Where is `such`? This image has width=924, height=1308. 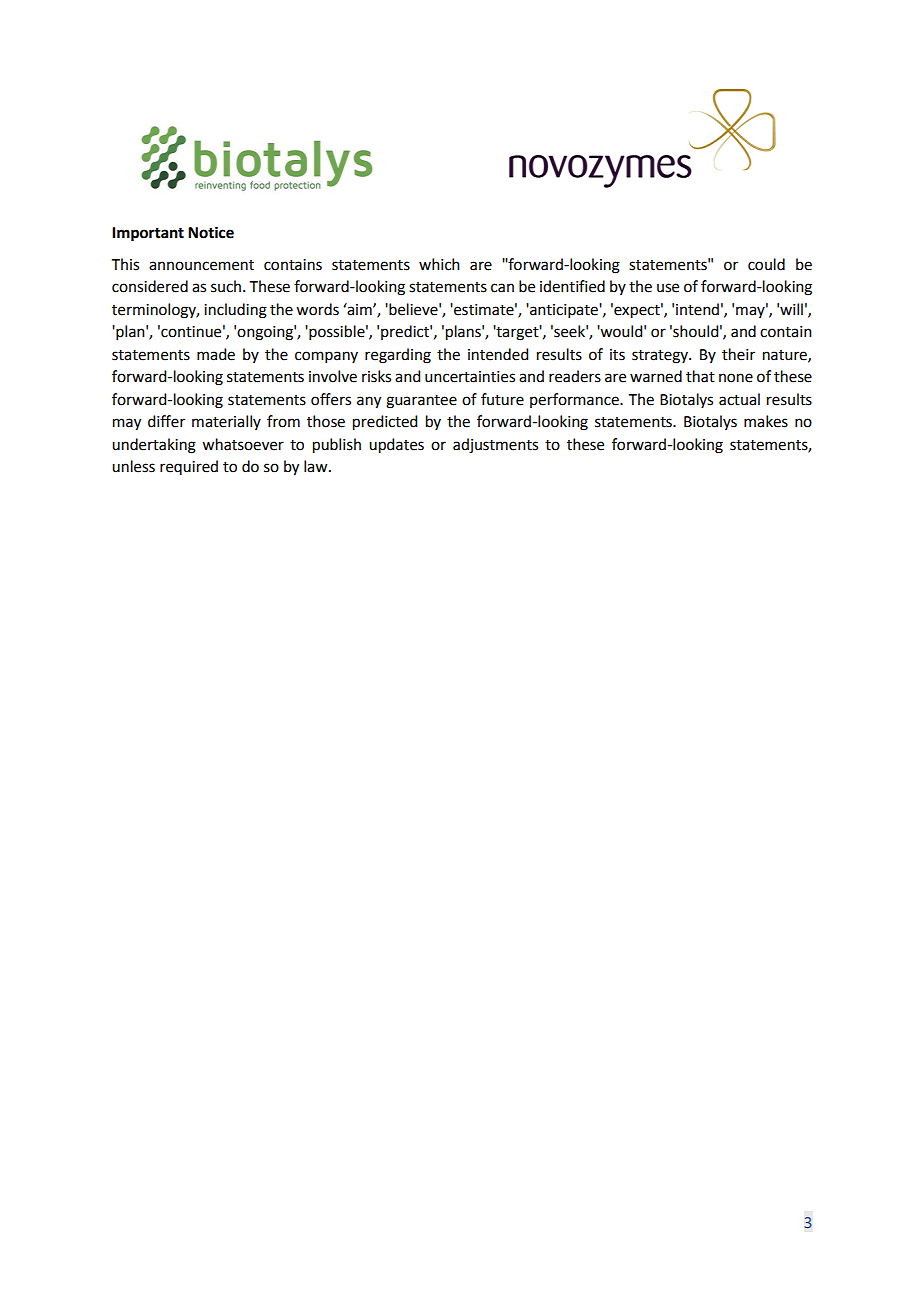 such is located at coordinates (227, 286).
